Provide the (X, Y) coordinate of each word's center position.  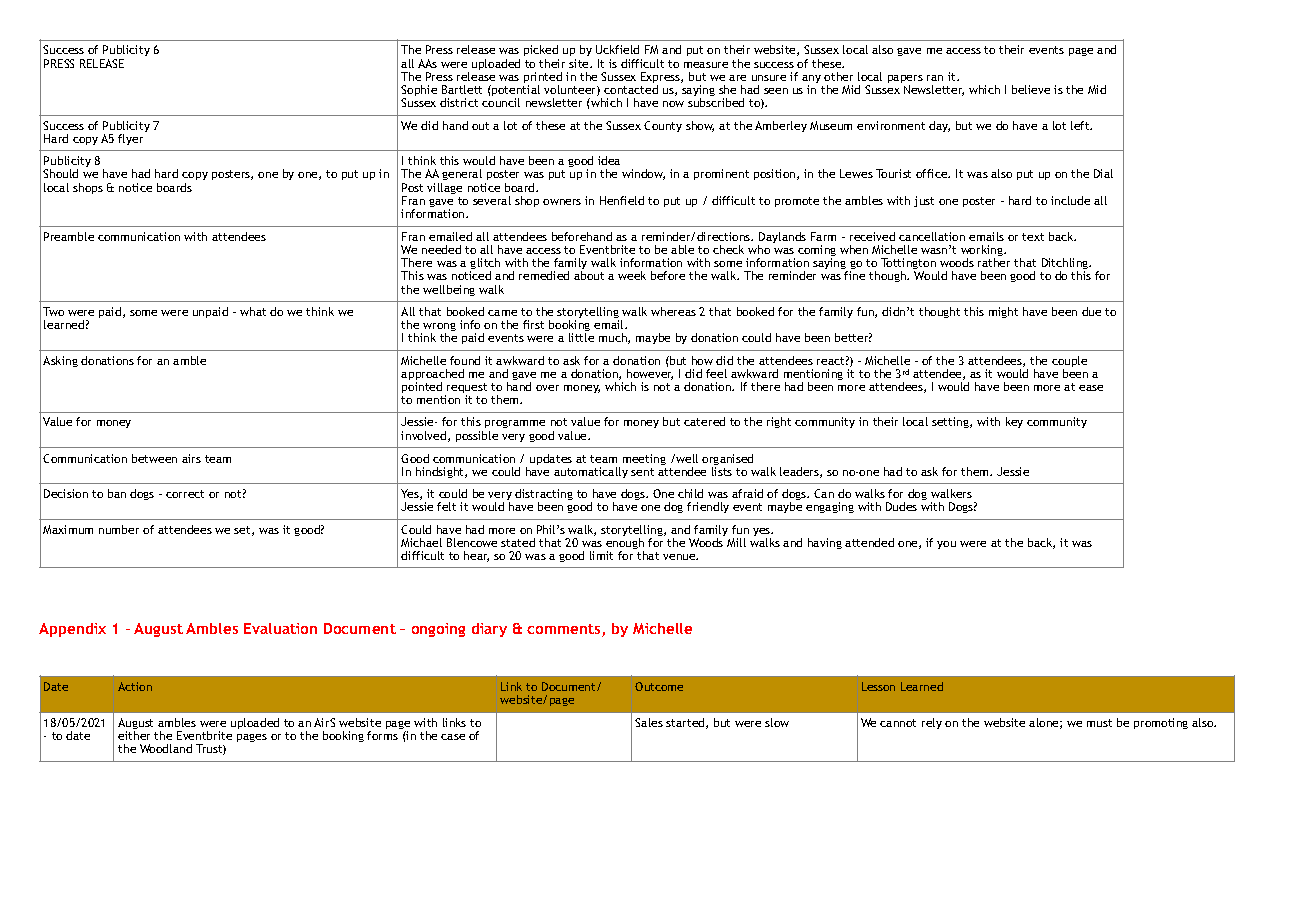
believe (1031, 89)
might (1003, 312)
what (253, 311)
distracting (544, 496)
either (134, 735)
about (589, 275)
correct (185, 494)
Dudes (901, 506)
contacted (631, 89)
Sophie (419, 92)
